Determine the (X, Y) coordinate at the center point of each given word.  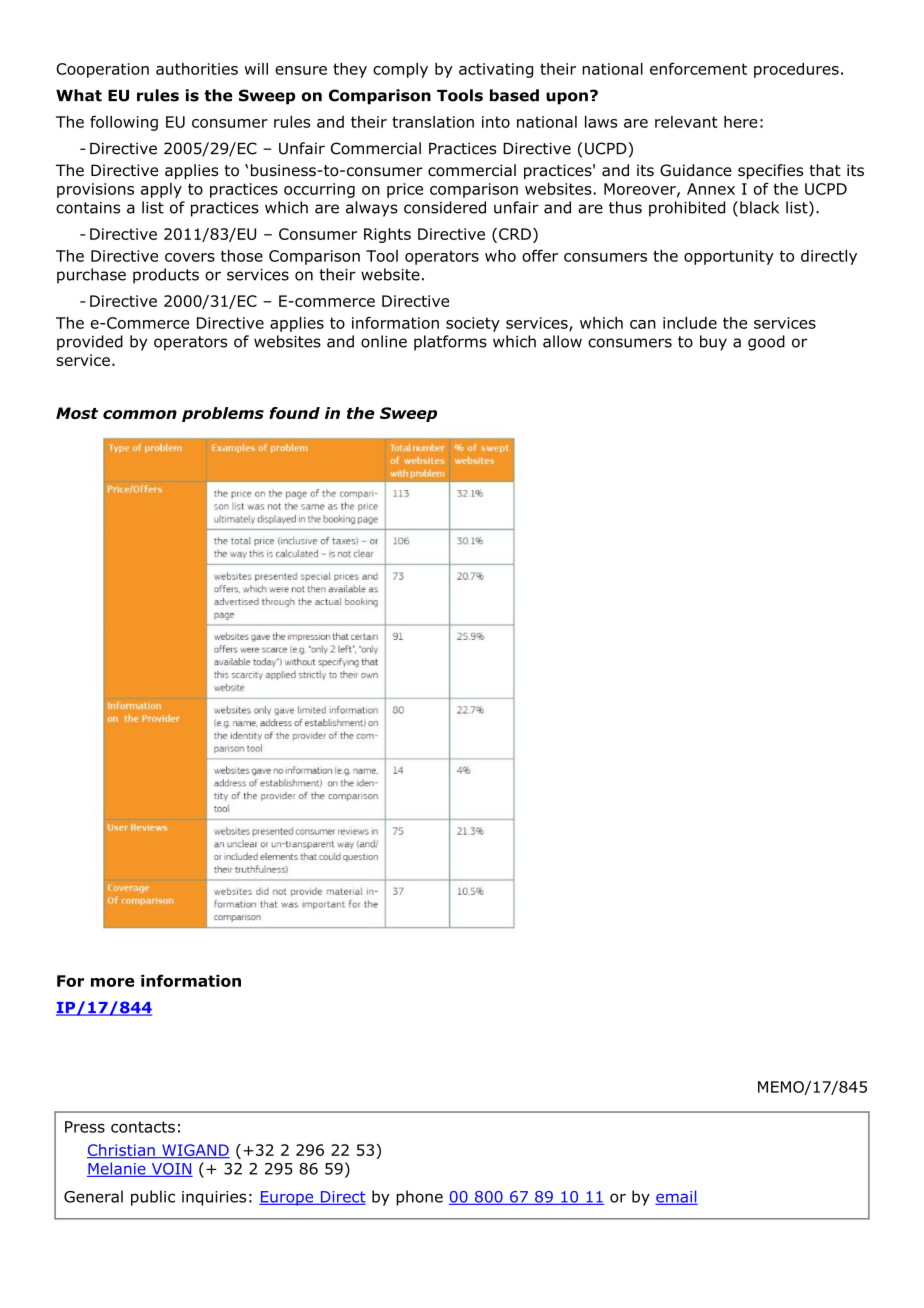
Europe (287, 1198)
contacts (143, 1127)
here (741, 122)
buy (713, 343)
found (294, 413)
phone (419, 1198)
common (140, 414)
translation (433, 122)
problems (223, 414)
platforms (450, 343)
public (153, 1198)
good (766, 343)
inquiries (214, 1198)
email (676, 1197)
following (124, 123)
